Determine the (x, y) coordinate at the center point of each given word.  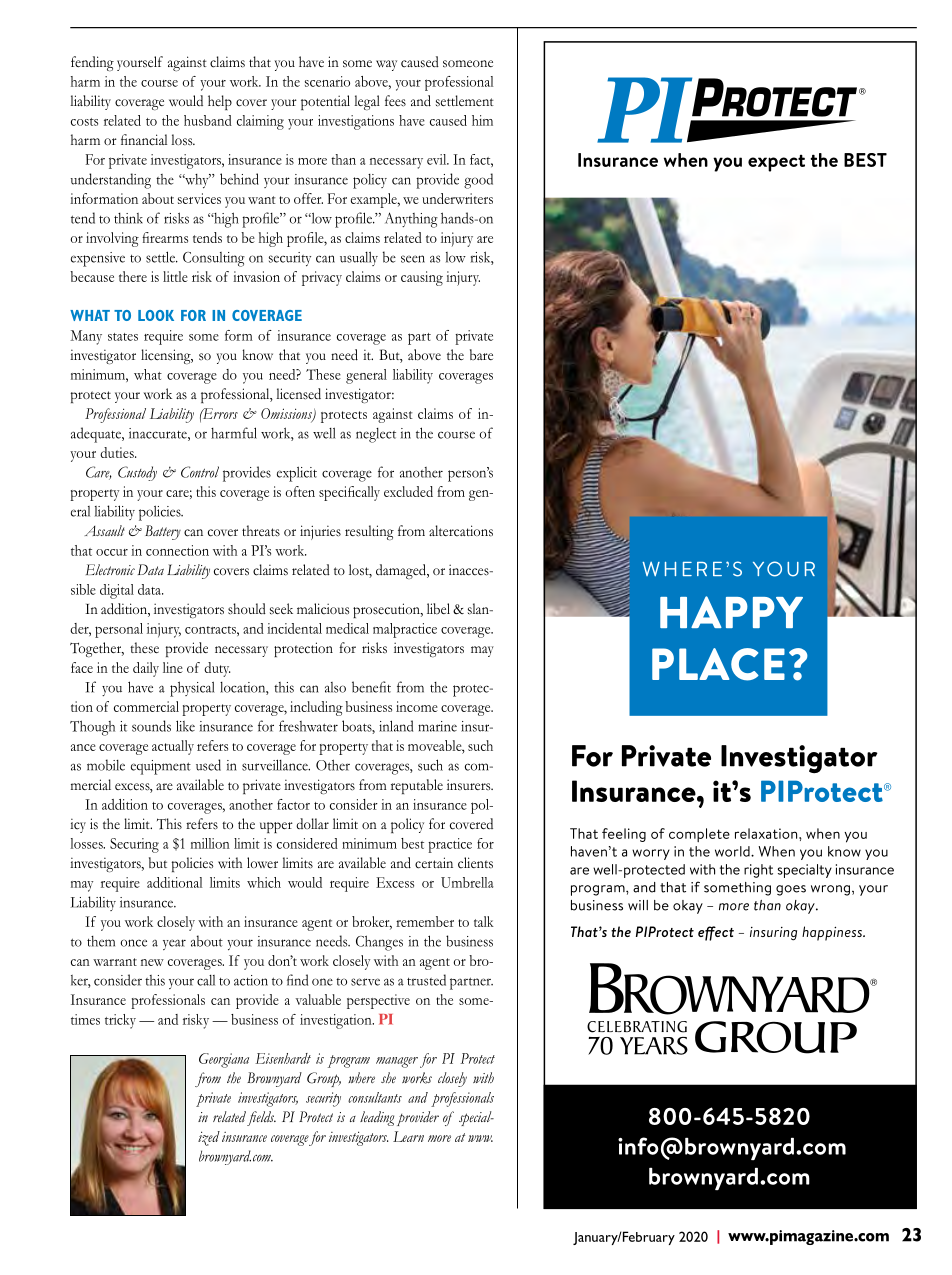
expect (776, 163)
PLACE (718, 664)
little (175, 276)
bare (481, 354)
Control (200, 472)
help (220, 102)
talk (484, 921)
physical (192, 689)
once (134, 943)
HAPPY (731, 612)
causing (422, 278)
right (758, 871)
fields (261, 1118)
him (482, 120)
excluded (408, 491)
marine (437, 726)
